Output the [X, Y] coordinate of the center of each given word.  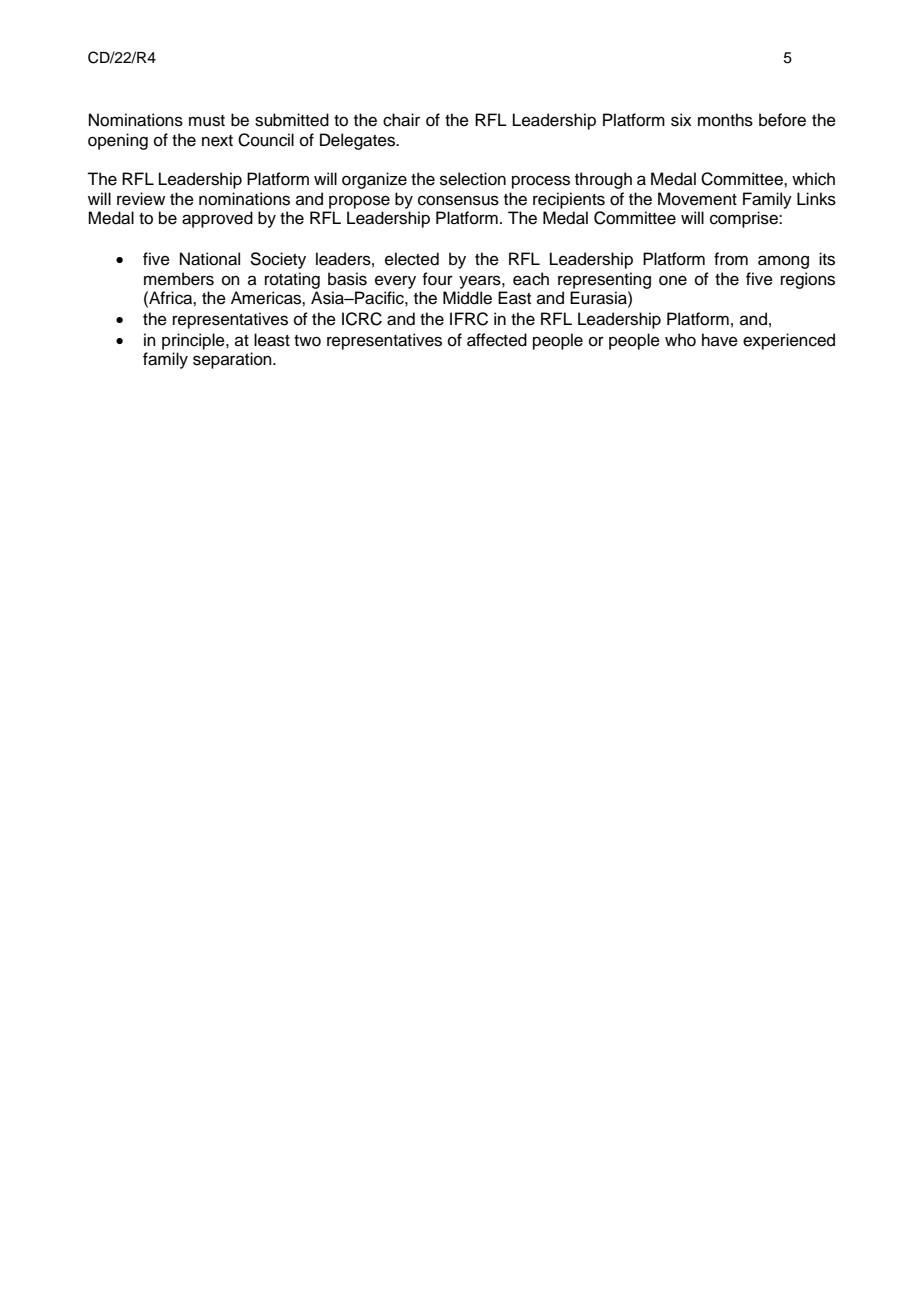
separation [233, 360]
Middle [467, 298]
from [731, 259]
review [141, 199]
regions [808, 280]
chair [401, 120]
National [210, 259]
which [813, 179]
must [207, 121]
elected [412, 259]
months [725, 120]
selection [473, 179]
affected [497, 340]
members [179, 279]
